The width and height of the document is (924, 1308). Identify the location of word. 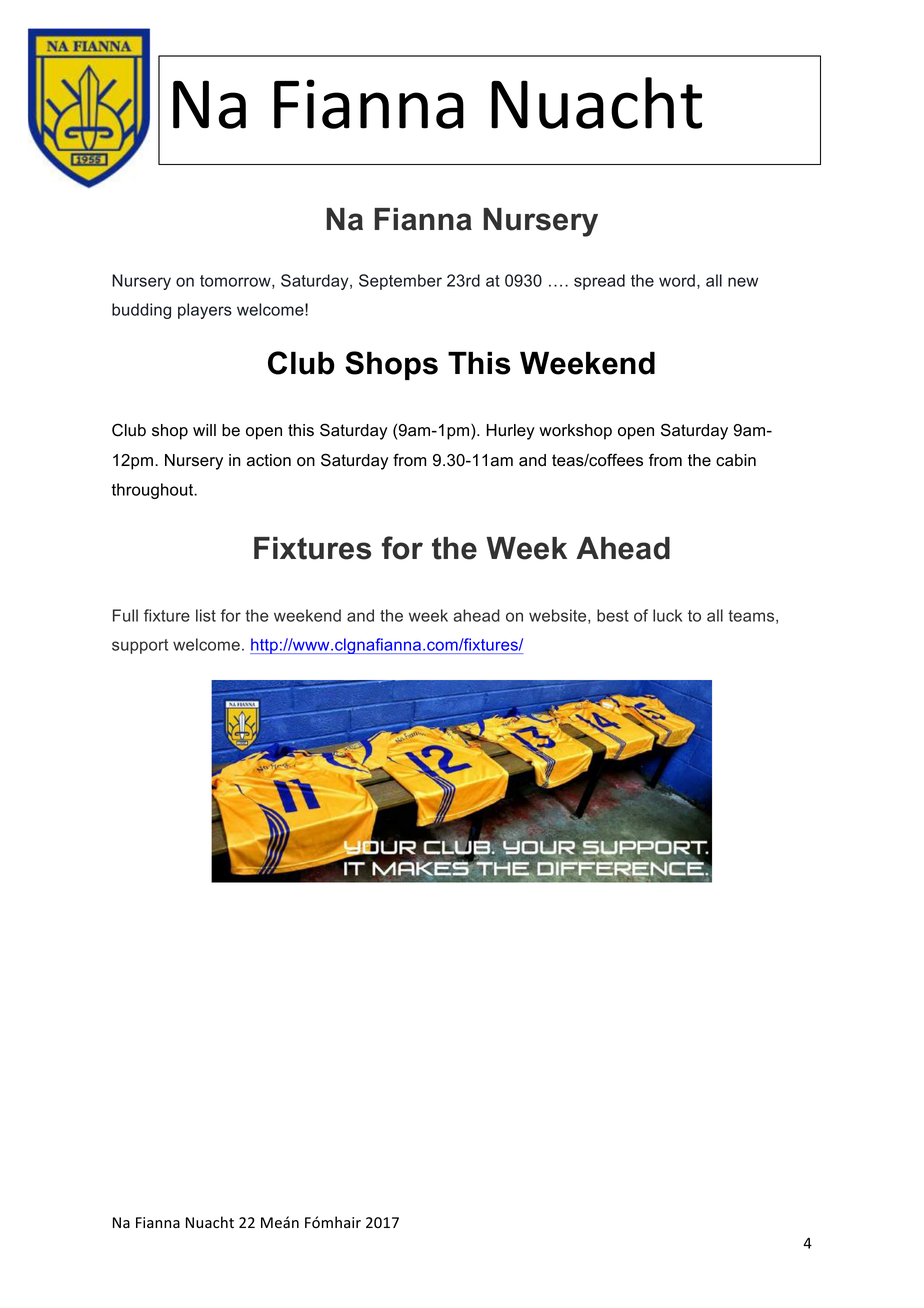
(677, 280).
